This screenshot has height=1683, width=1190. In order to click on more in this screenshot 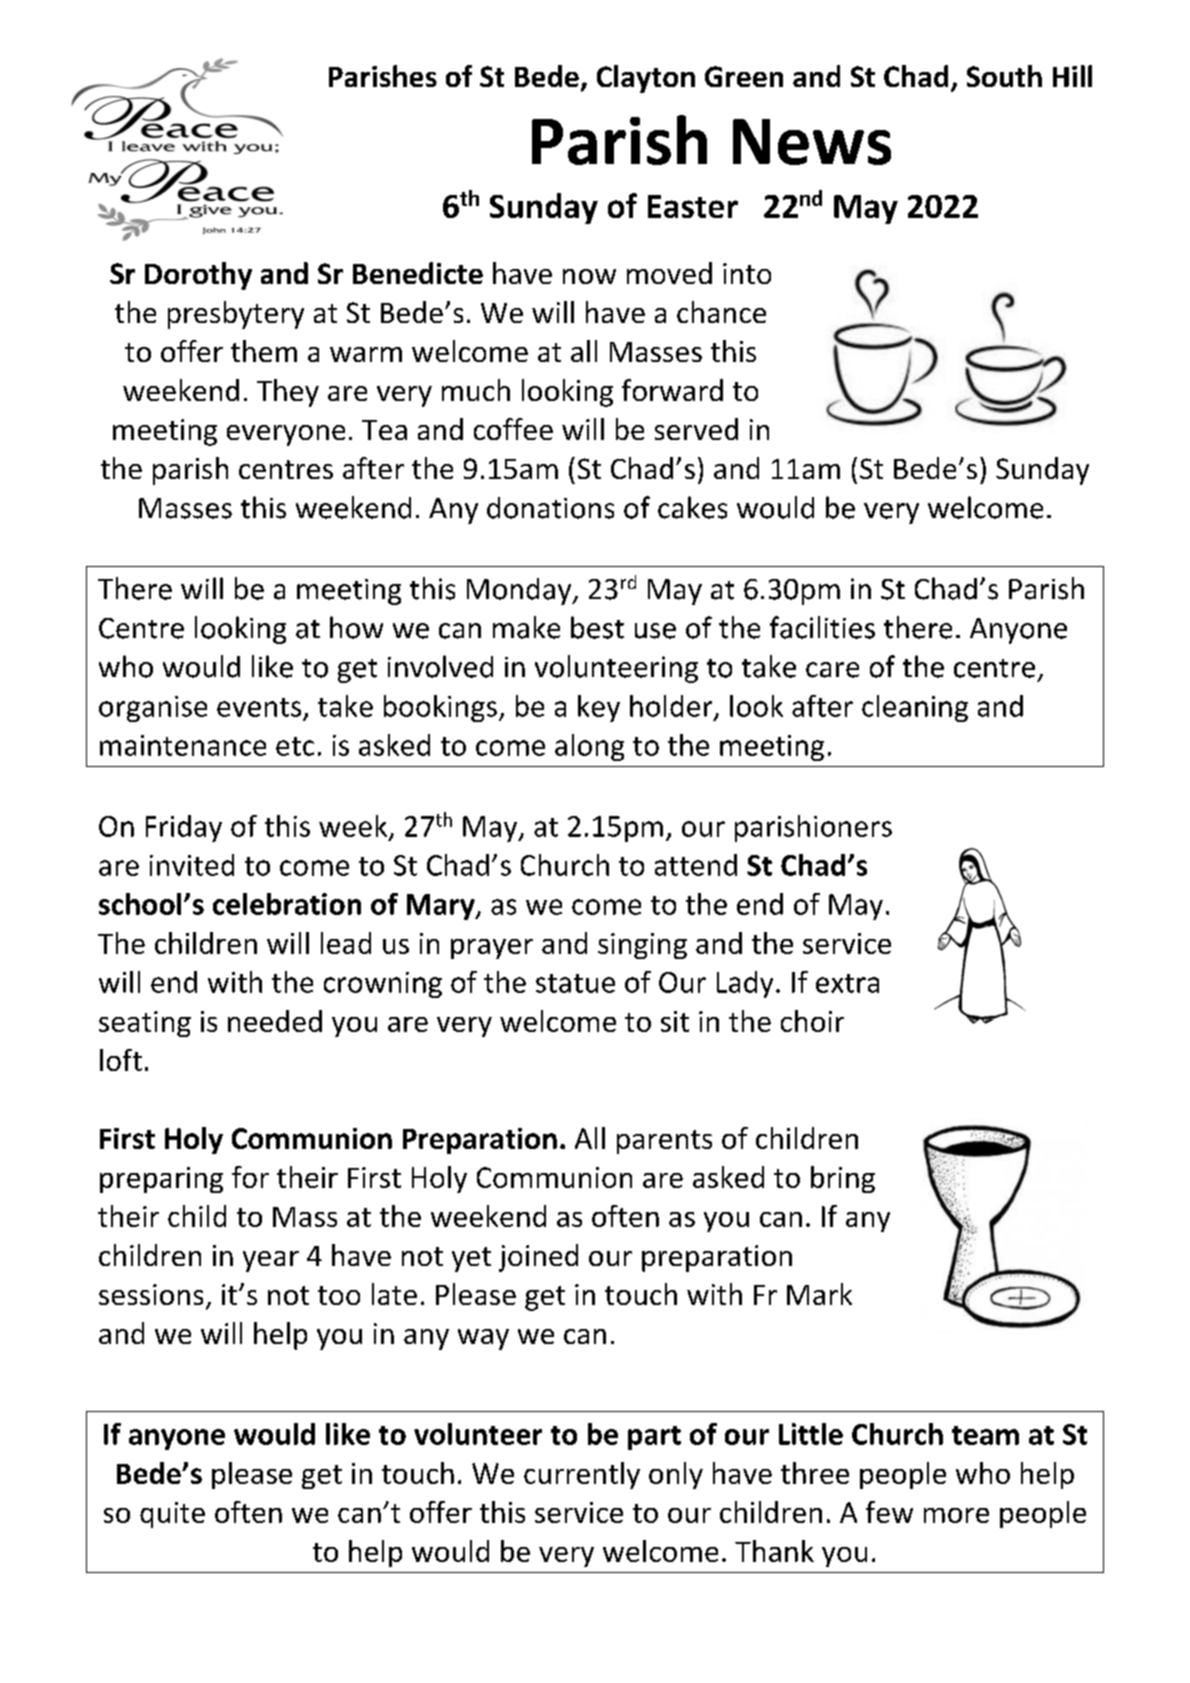, I will do `click(956, 1515)`.
